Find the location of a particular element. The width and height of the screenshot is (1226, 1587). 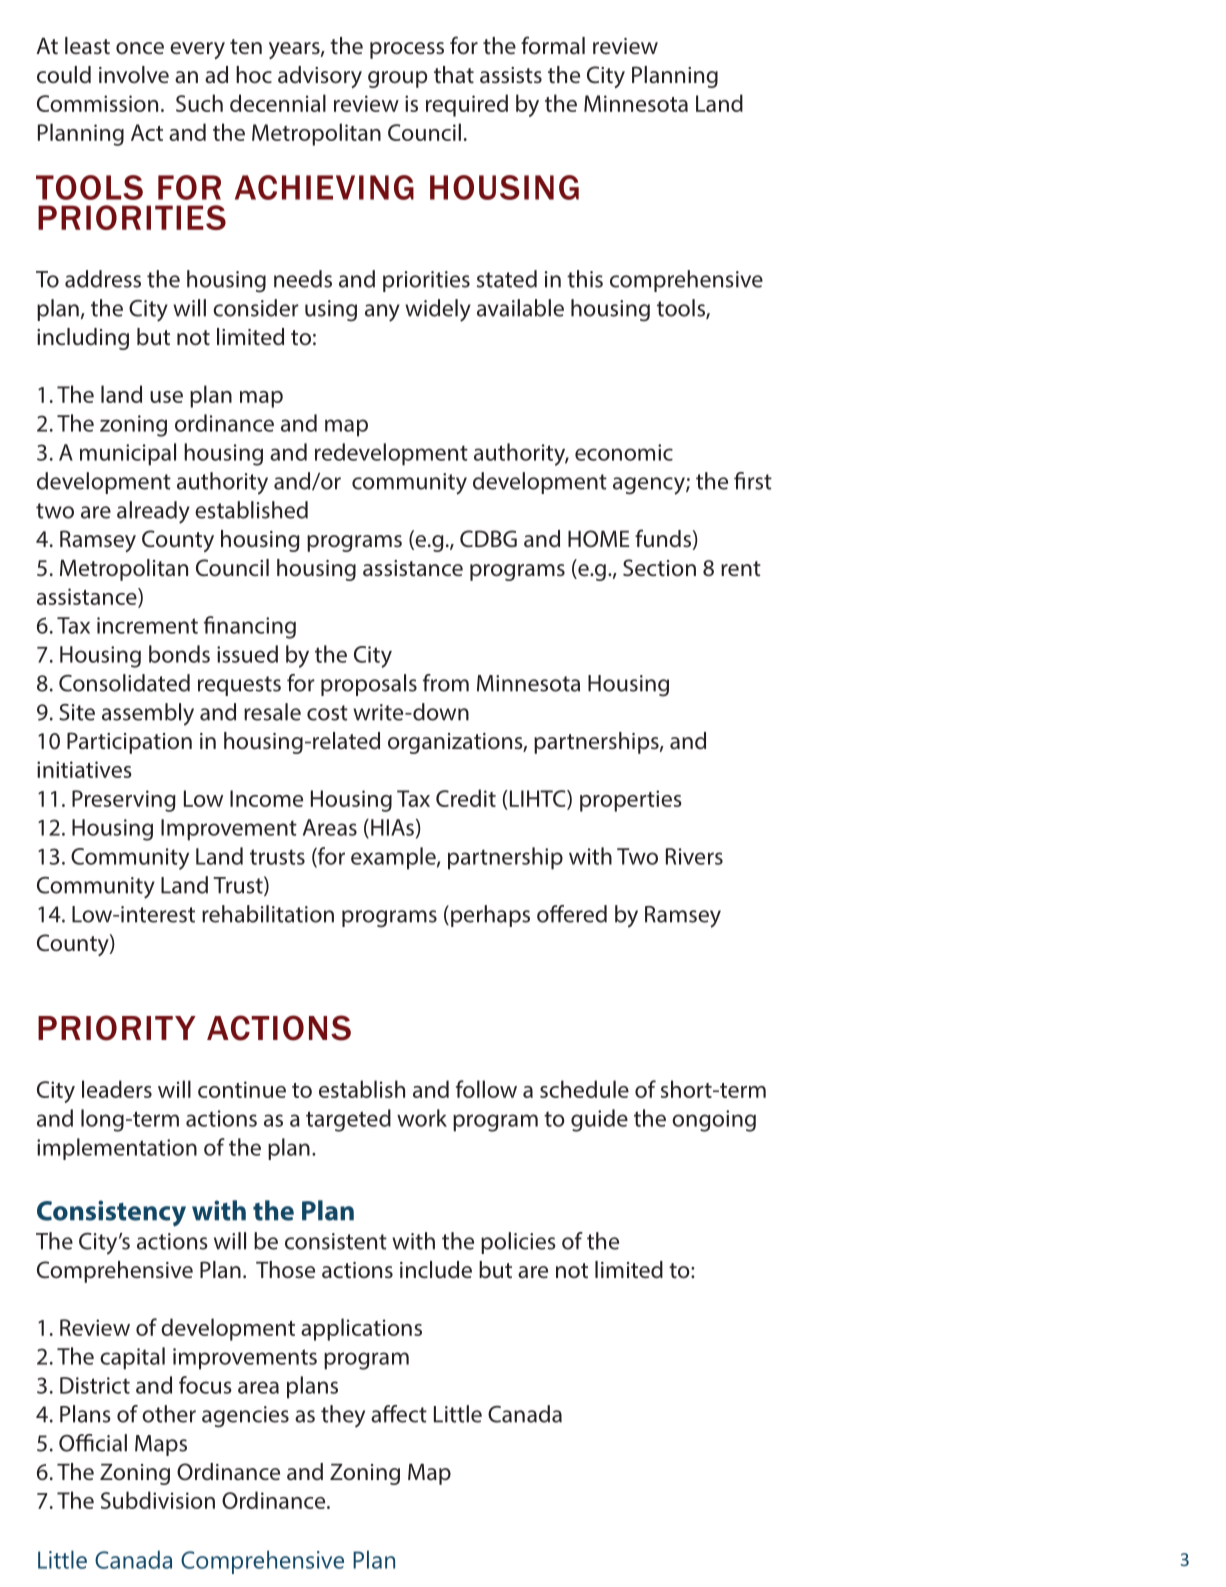

economic is located at coordinates (624, 452).
